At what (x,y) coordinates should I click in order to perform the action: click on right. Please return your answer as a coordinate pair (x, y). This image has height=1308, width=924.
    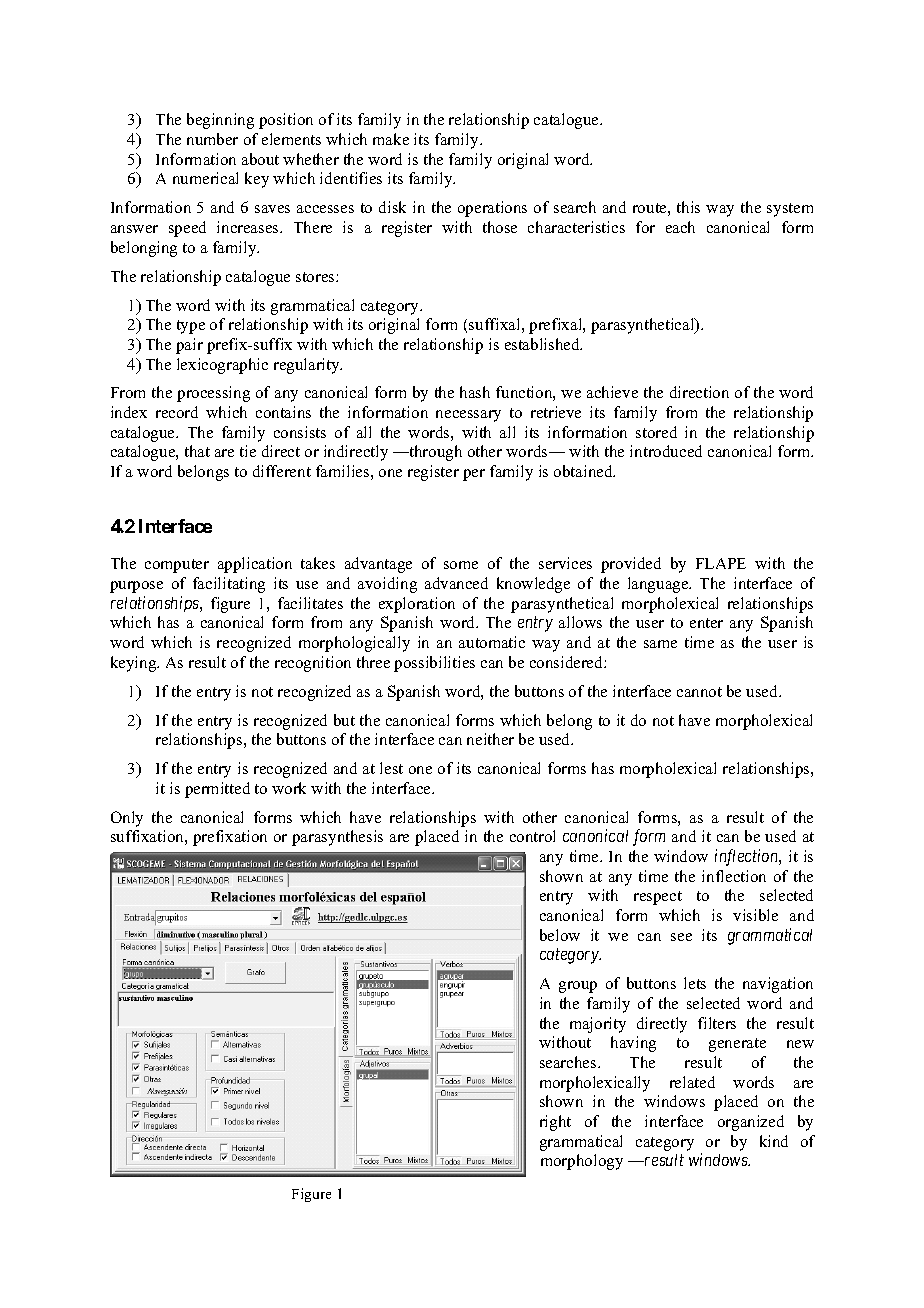
    Looking at the image, I should click on (555, 1123).
